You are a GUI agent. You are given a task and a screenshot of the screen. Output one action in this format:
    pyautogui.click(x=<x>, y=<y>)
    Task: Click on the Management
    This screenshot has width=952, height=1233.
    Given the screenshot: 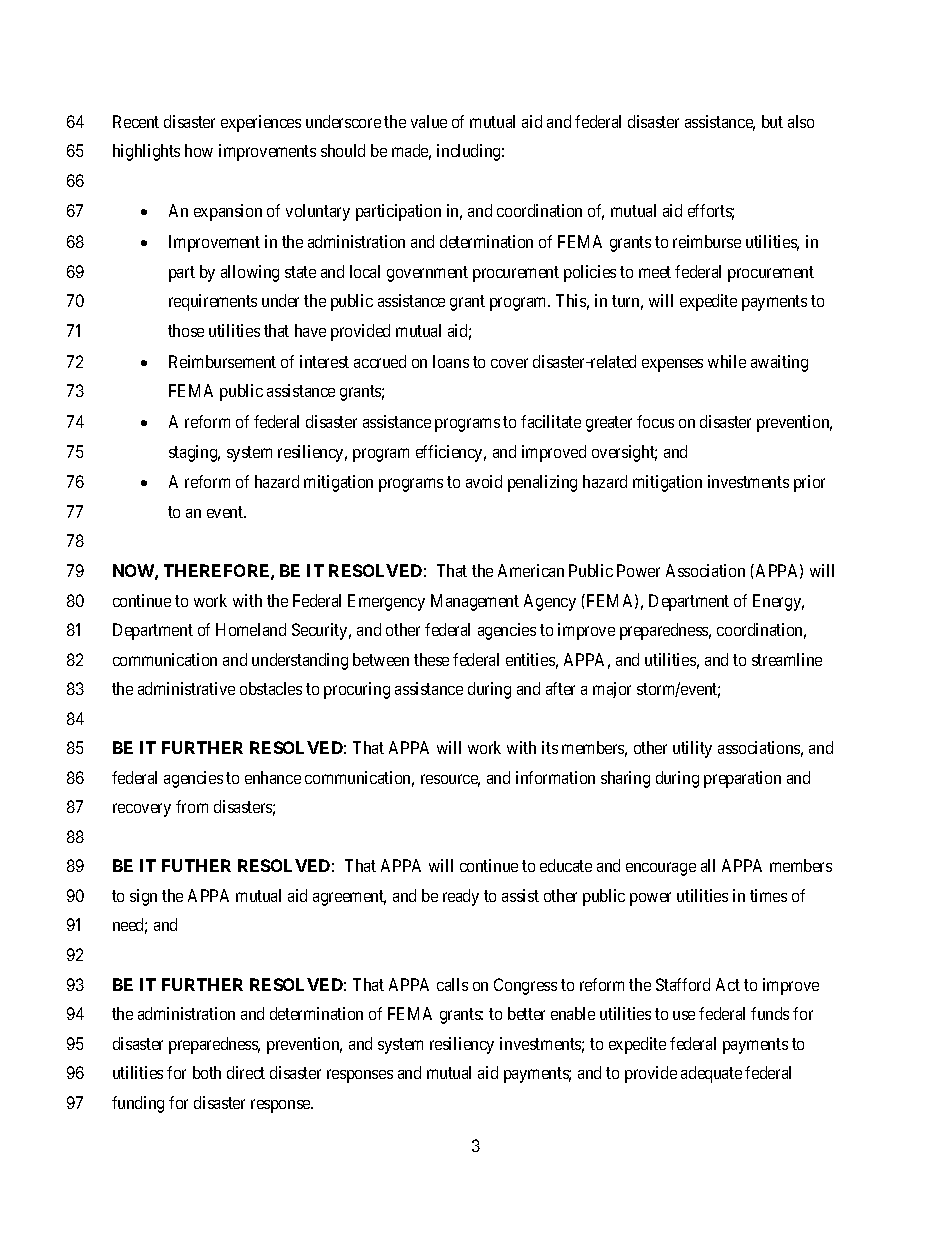 What is the action you would take?
    pyautogui.click(x=475, y=602)
